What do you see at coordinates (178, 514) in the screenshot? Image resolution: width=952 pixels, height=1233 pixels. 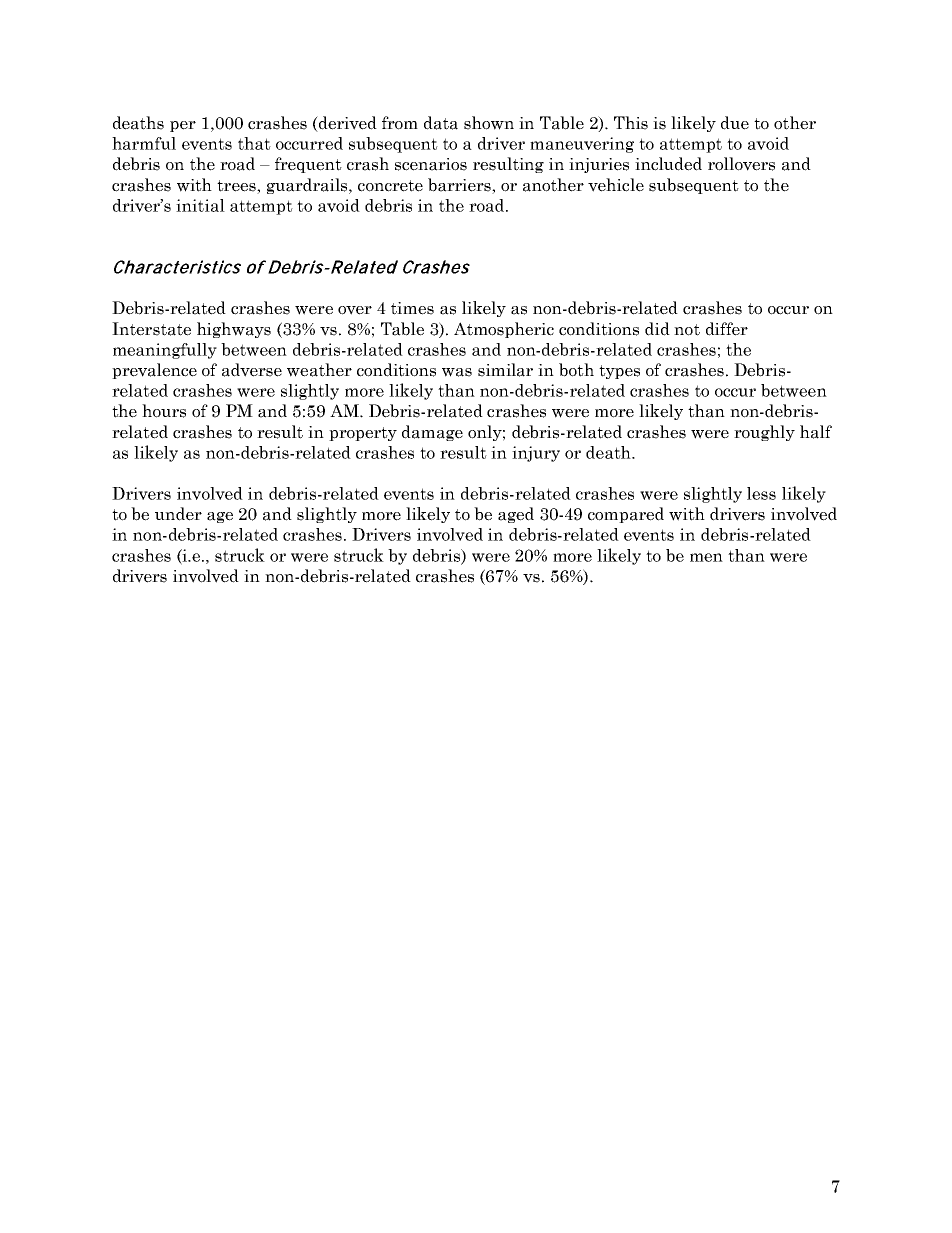 I see `under` at bounding box center [178, 514].
